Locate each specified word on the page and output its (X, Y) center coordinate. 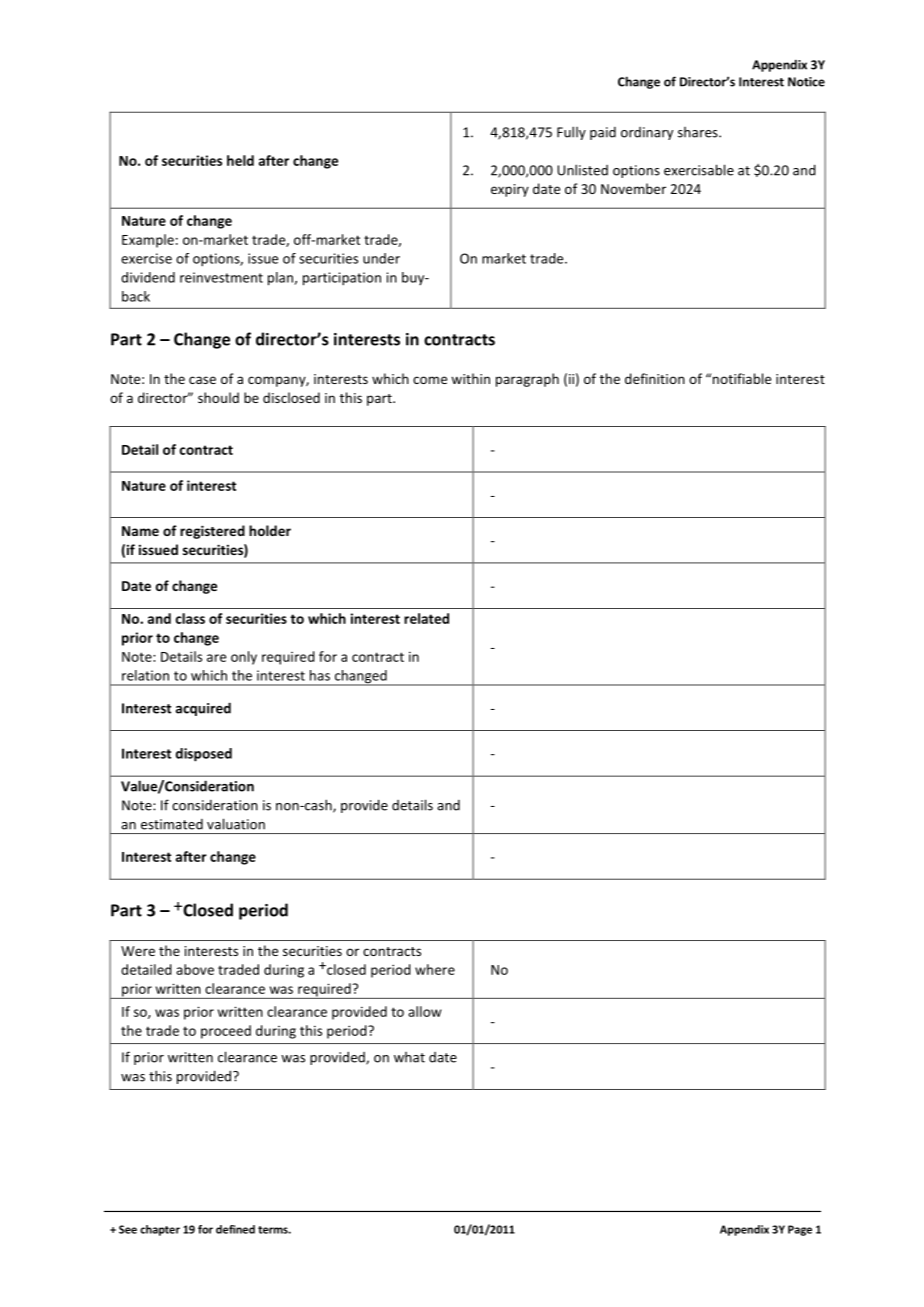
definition (655, 378)
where (435, 969)
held (240, 160)
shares (699, 132)
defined (235, 1229)
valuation (236, 824)
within (470, 378)
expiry (510, 190)
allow (425, 1011)
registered (212, 532)
